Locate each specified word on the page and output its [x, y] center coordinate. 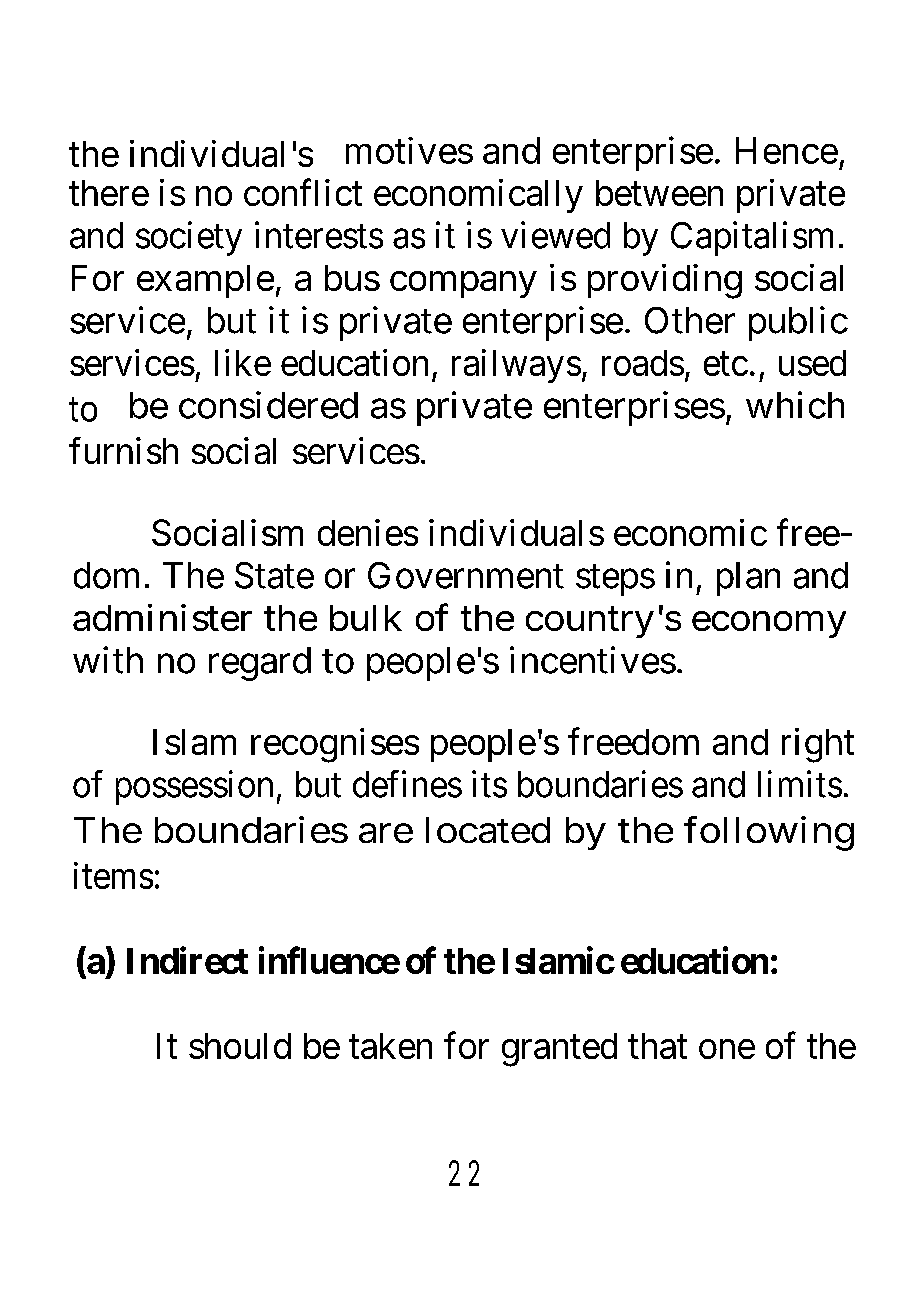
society [189, 238]
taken [390, 1046]
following [769, 833]
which [795, 405]
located [488, 830]
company [463, 285]
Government [466, 575]
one [727, 1049]
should [240, 1046]
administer [162, 617]
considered [268, 405]
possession [194, 787]
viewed [555, 235]
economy [769, 625]
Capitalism [752, 238]
